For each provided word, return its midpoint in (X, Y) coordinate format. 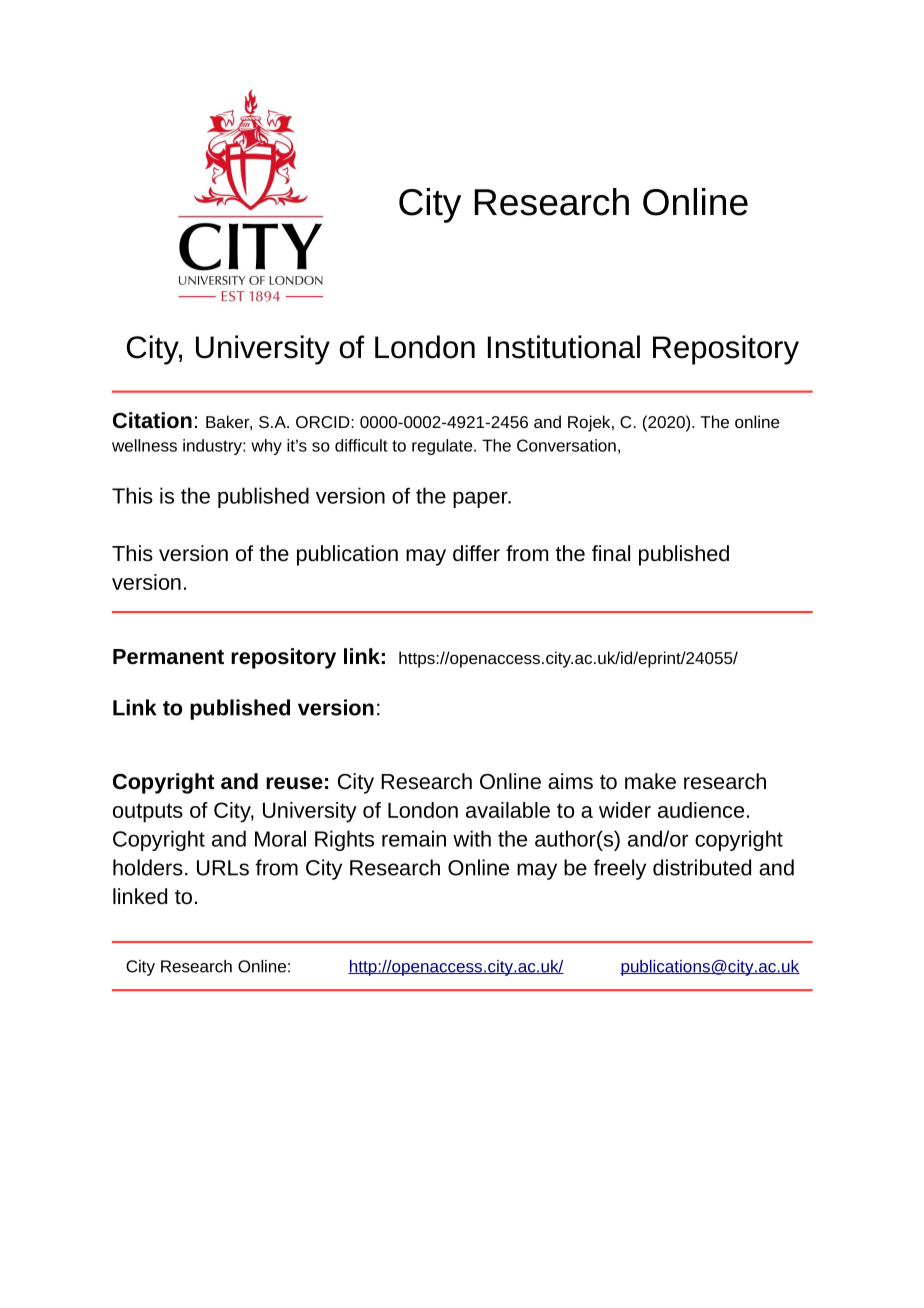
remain (414, 838)
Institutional (564, 347)
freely (620, 869)
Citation (152, 420)
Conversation (566, 445)
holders (148, 867)
